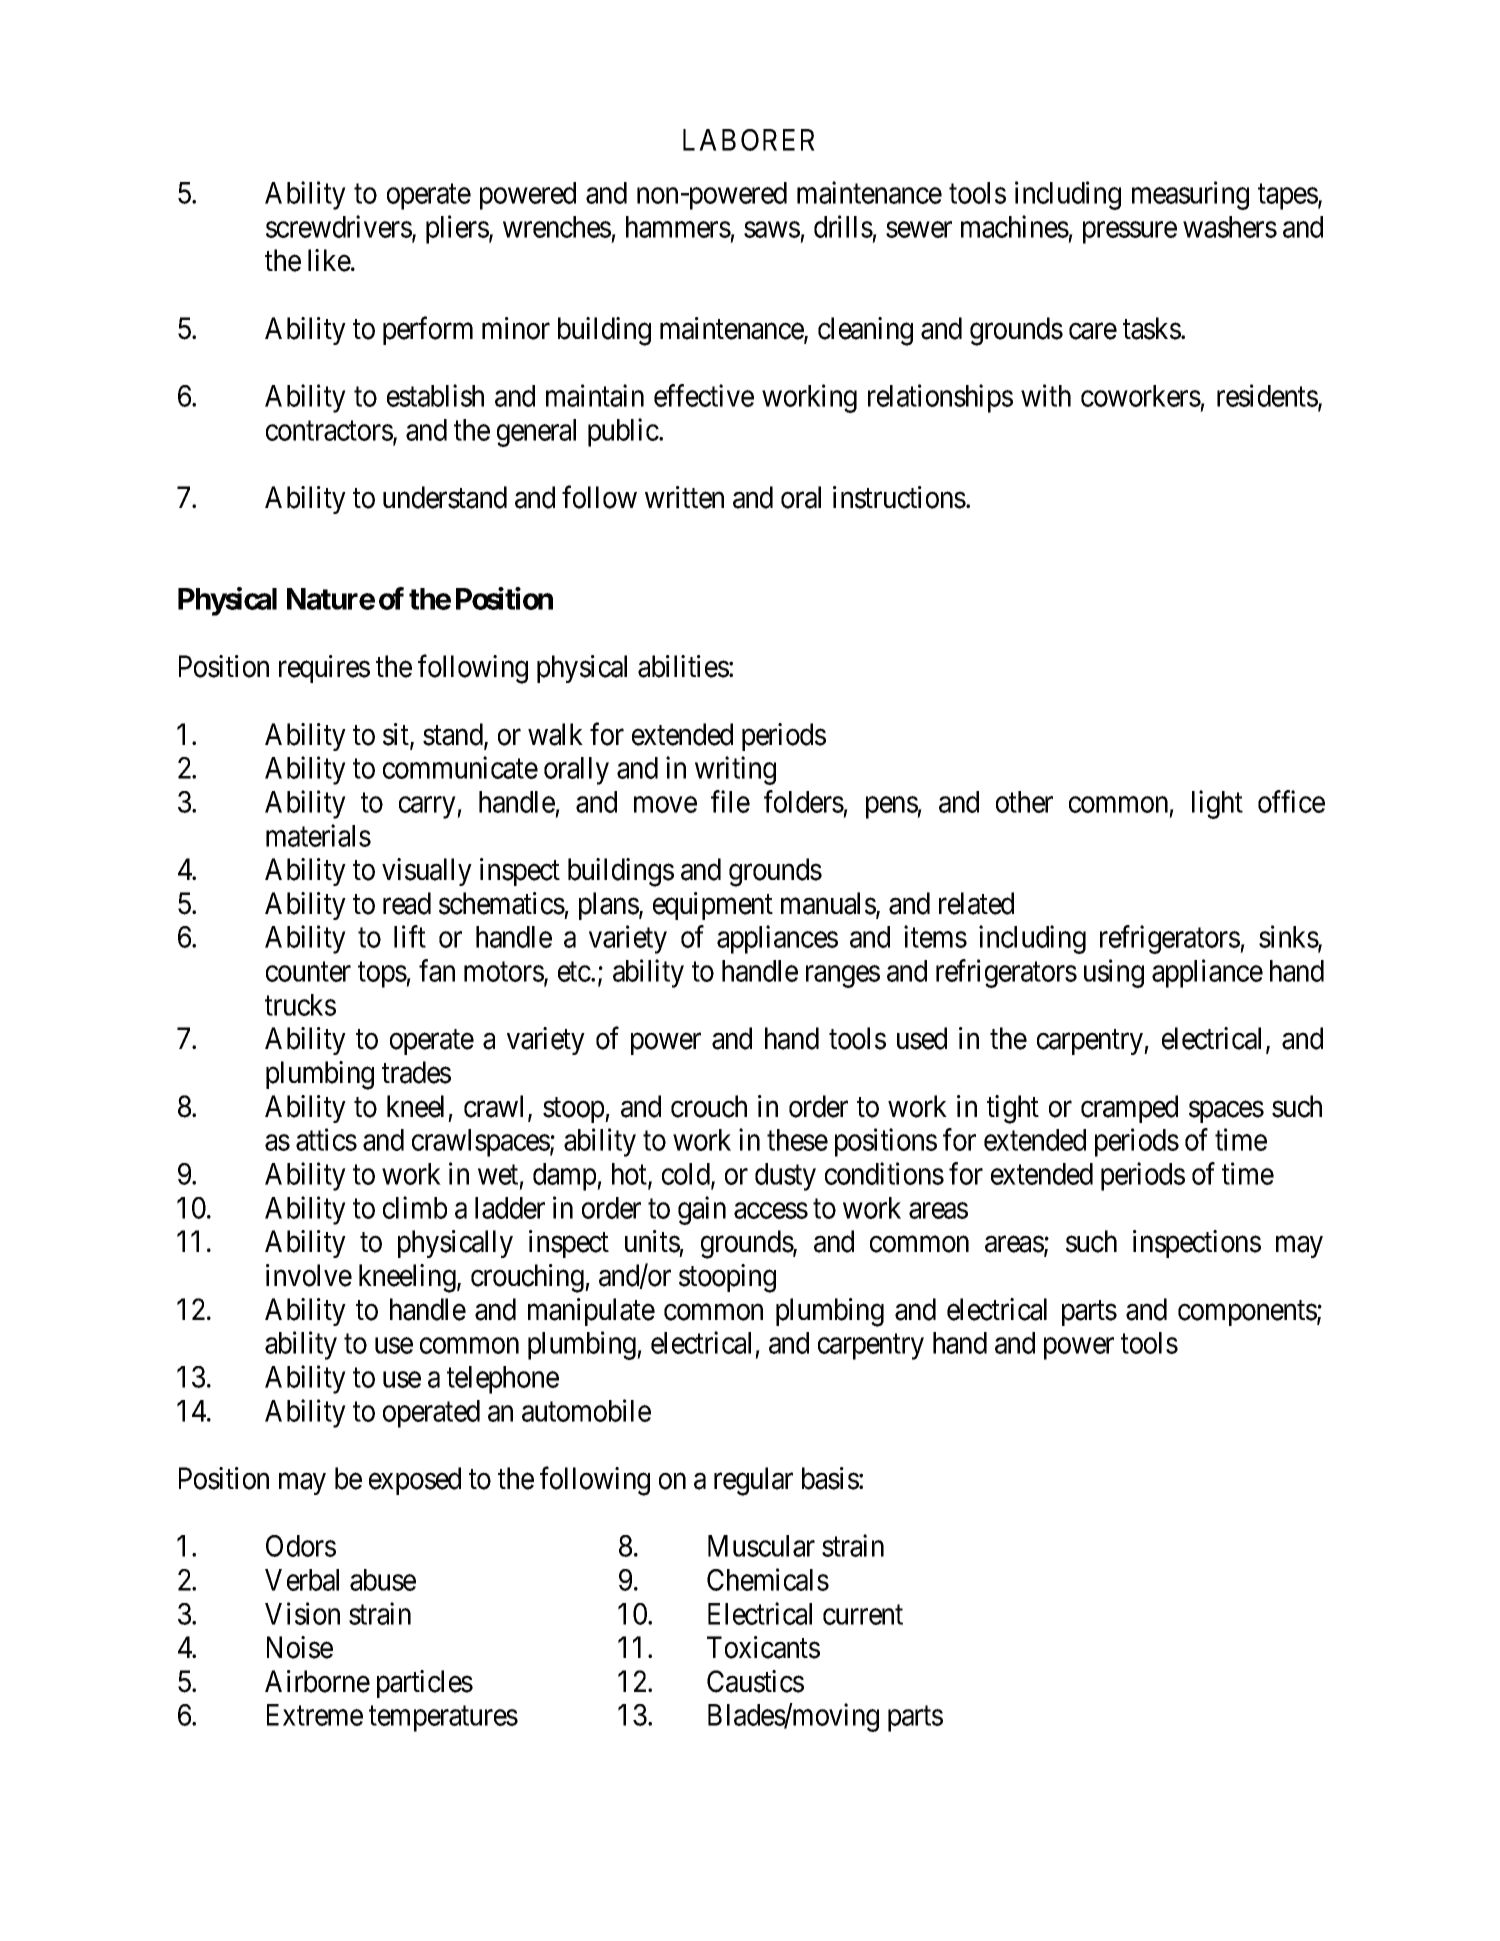 The width and height of the image is (1500, 1941). I want to click on current, so click(863, 1615).
